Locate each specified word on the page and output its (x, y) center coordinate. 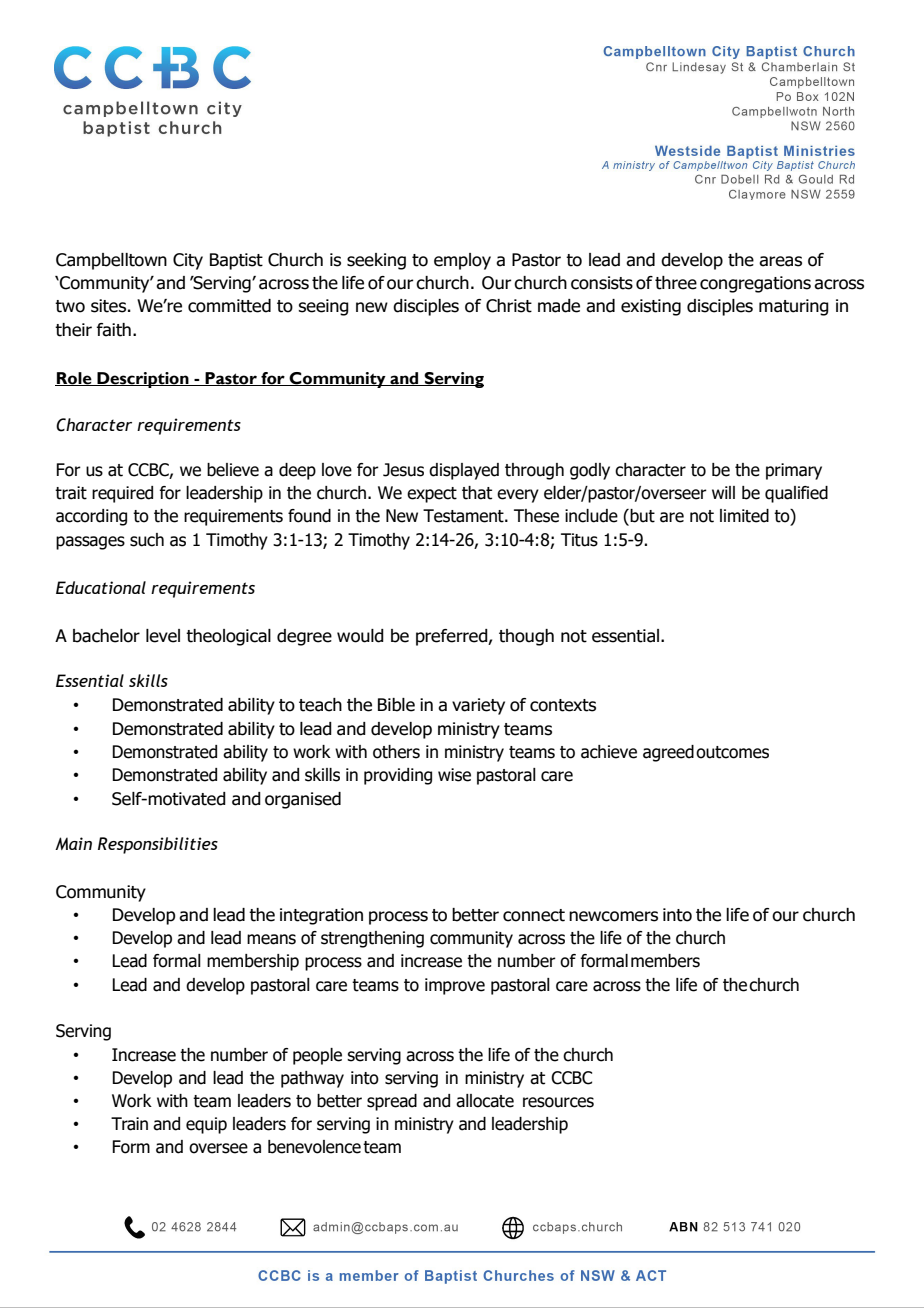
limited (744, 516)
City (188, 261)
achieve (609, 752)
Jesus (403, 470)
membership (253, 962)
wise (454, 775)
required (122, 494)
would (360, 636)
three (676, 283)
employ (462, 261)
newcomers (613, 916)
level (163, 636)
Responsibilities (158, 845)
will (723, 492)
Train (129, 1124)
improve (455, 986)
